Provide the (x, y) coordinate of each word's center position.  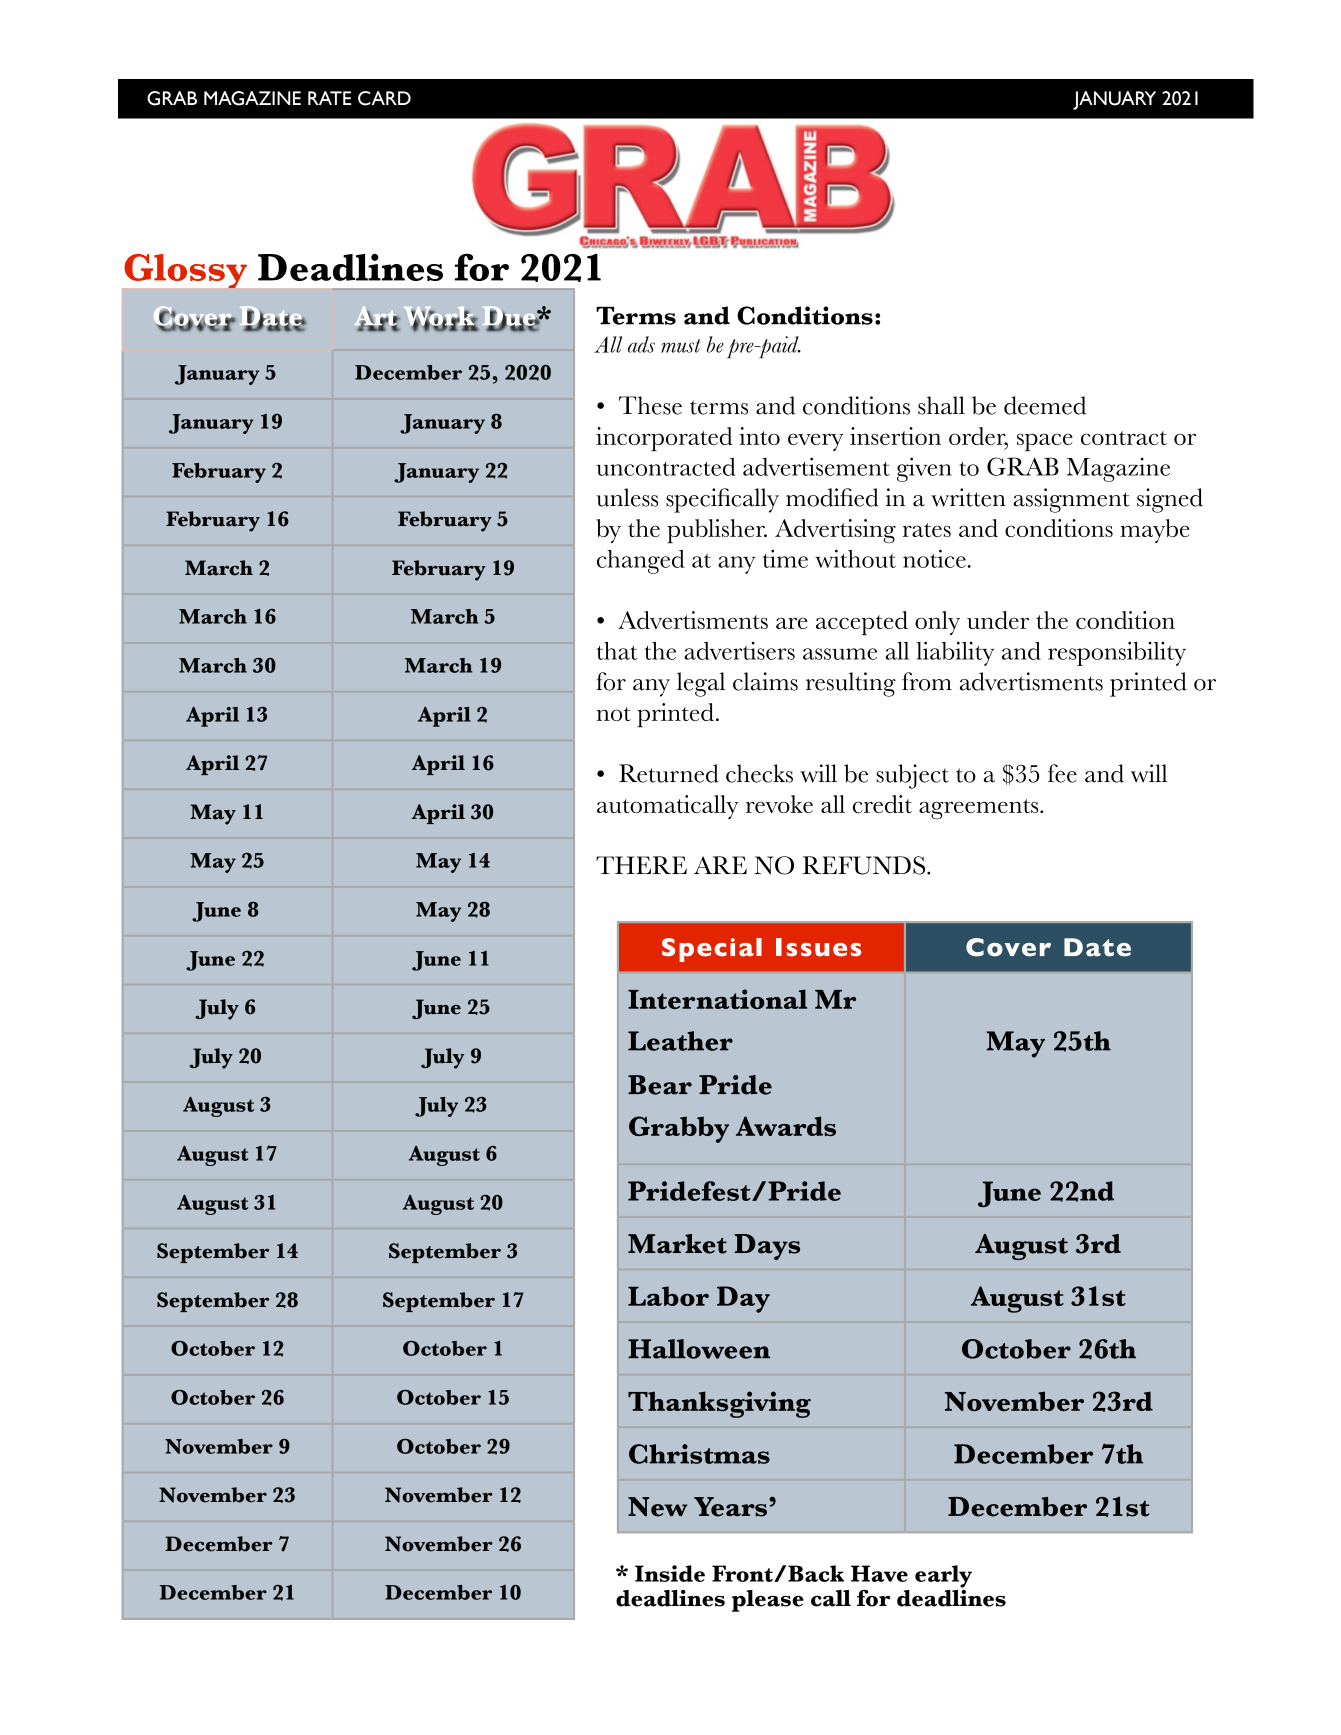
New (658, 1507)
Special (712, 950)
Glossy (186, 271)
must (680, 346)
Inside (670, 1573)
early (943, 1576)
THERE (641, 865)
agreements (980, 809)
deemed (1045, 405)
